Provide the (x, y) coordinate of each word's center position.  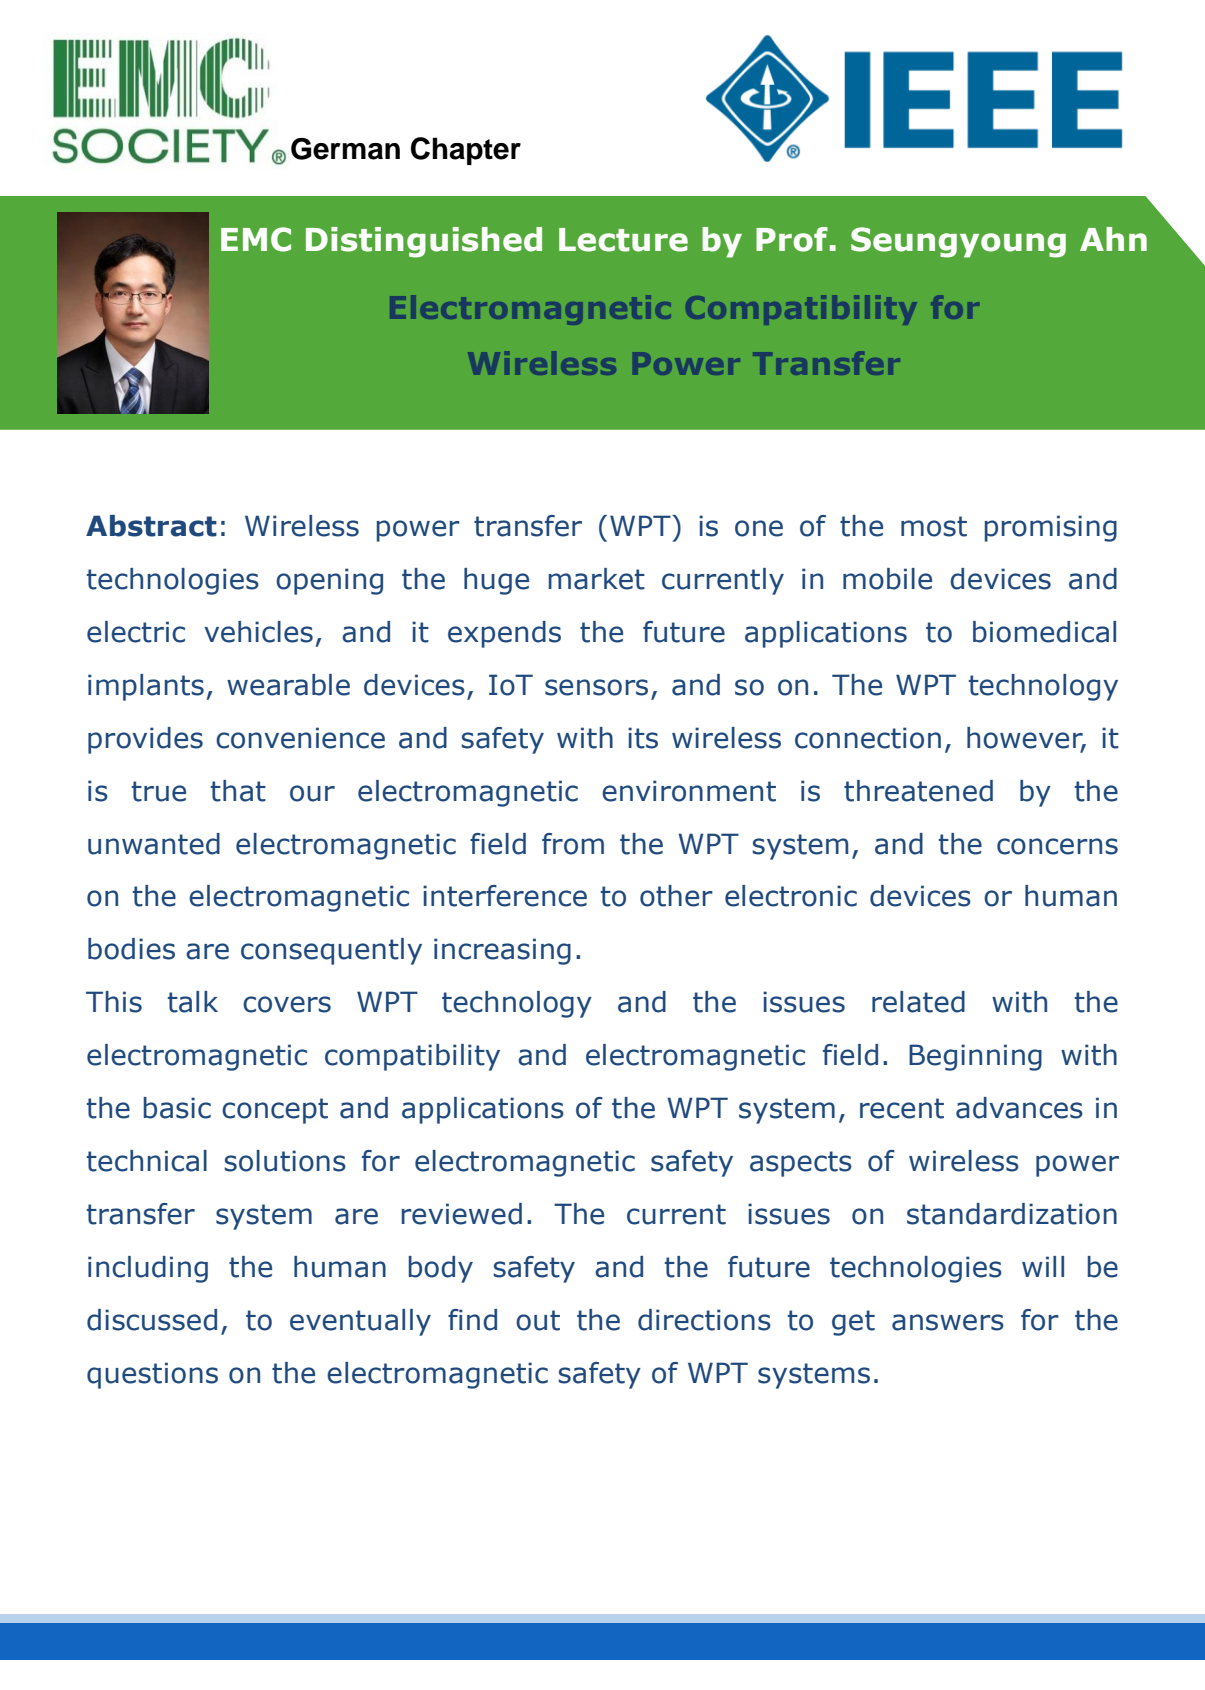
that (238, 791)
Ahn (1113, 239)
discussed (152, 1320)
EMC (256, 239)
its (643, 738)
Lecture (623, 240)
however (1026, 739)
